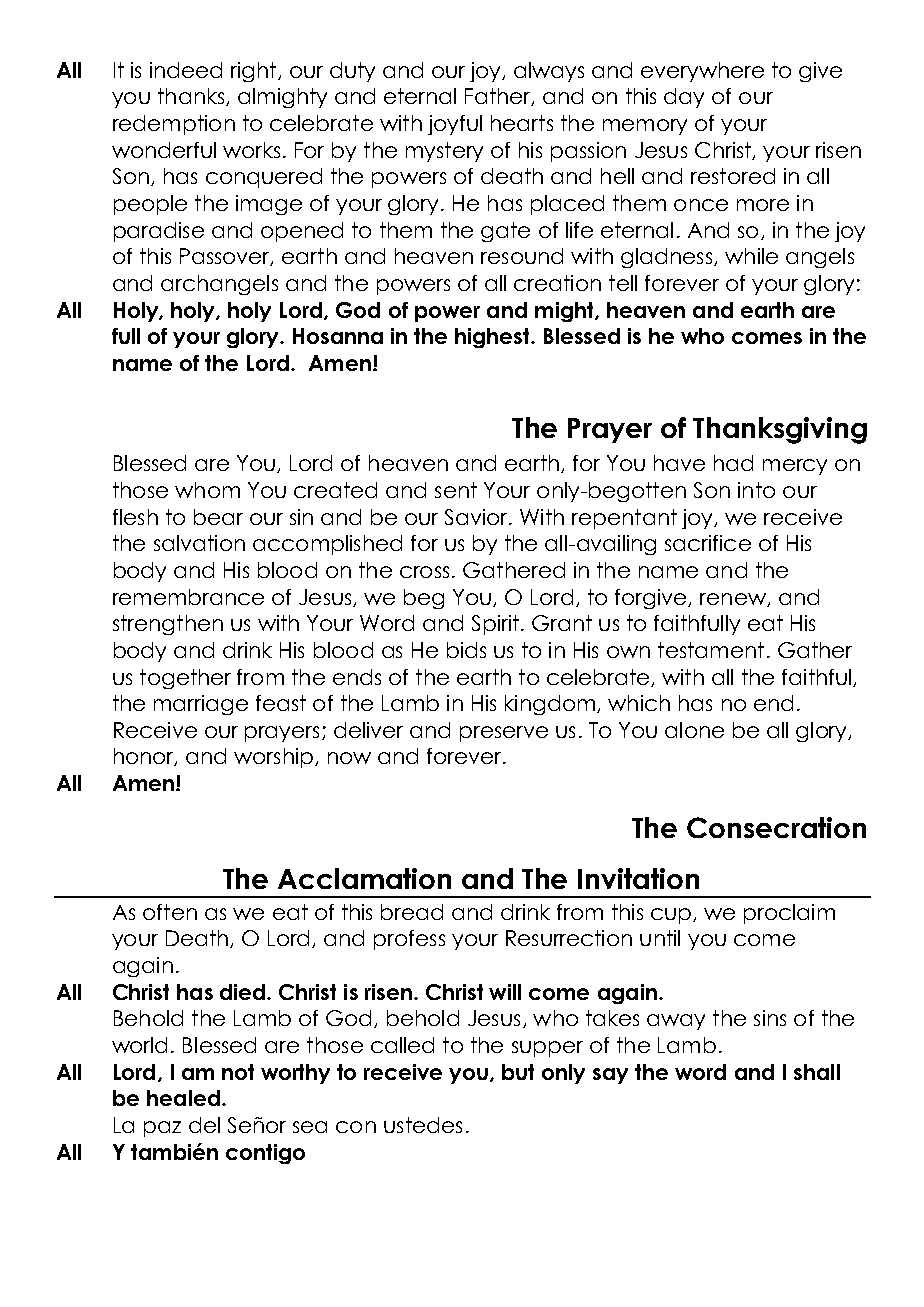 This screenshot has height=1307, width=924. I want to click on whom, so click(207, 490).
